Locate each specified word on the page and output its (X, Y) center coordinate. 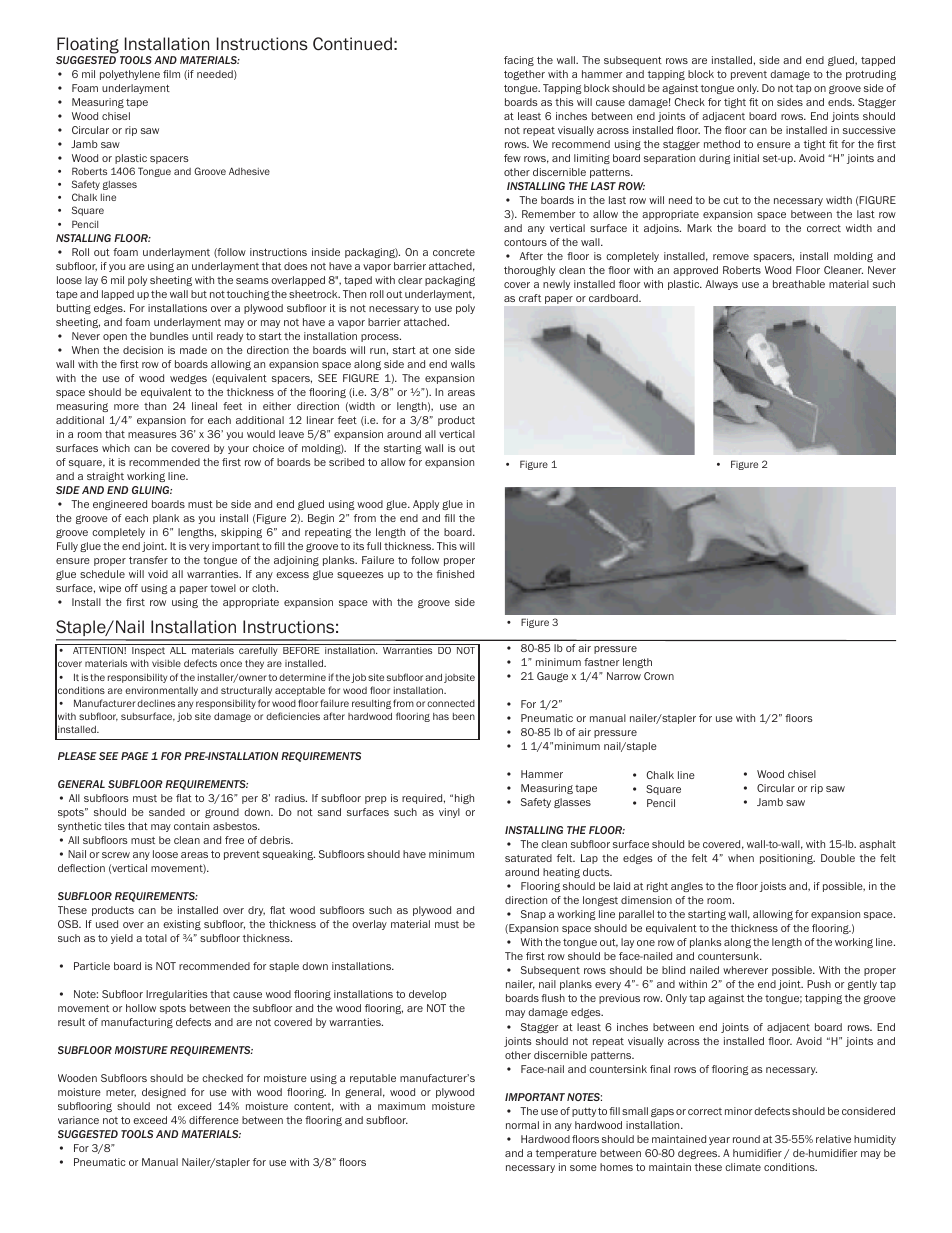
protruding (871, 75)
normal (522, 1125)
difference (214, 1120)
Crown (659, 676)
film (171, 74)
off (131, 588)
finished (455, 574)
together (524, 75)
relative (833, 1139)
